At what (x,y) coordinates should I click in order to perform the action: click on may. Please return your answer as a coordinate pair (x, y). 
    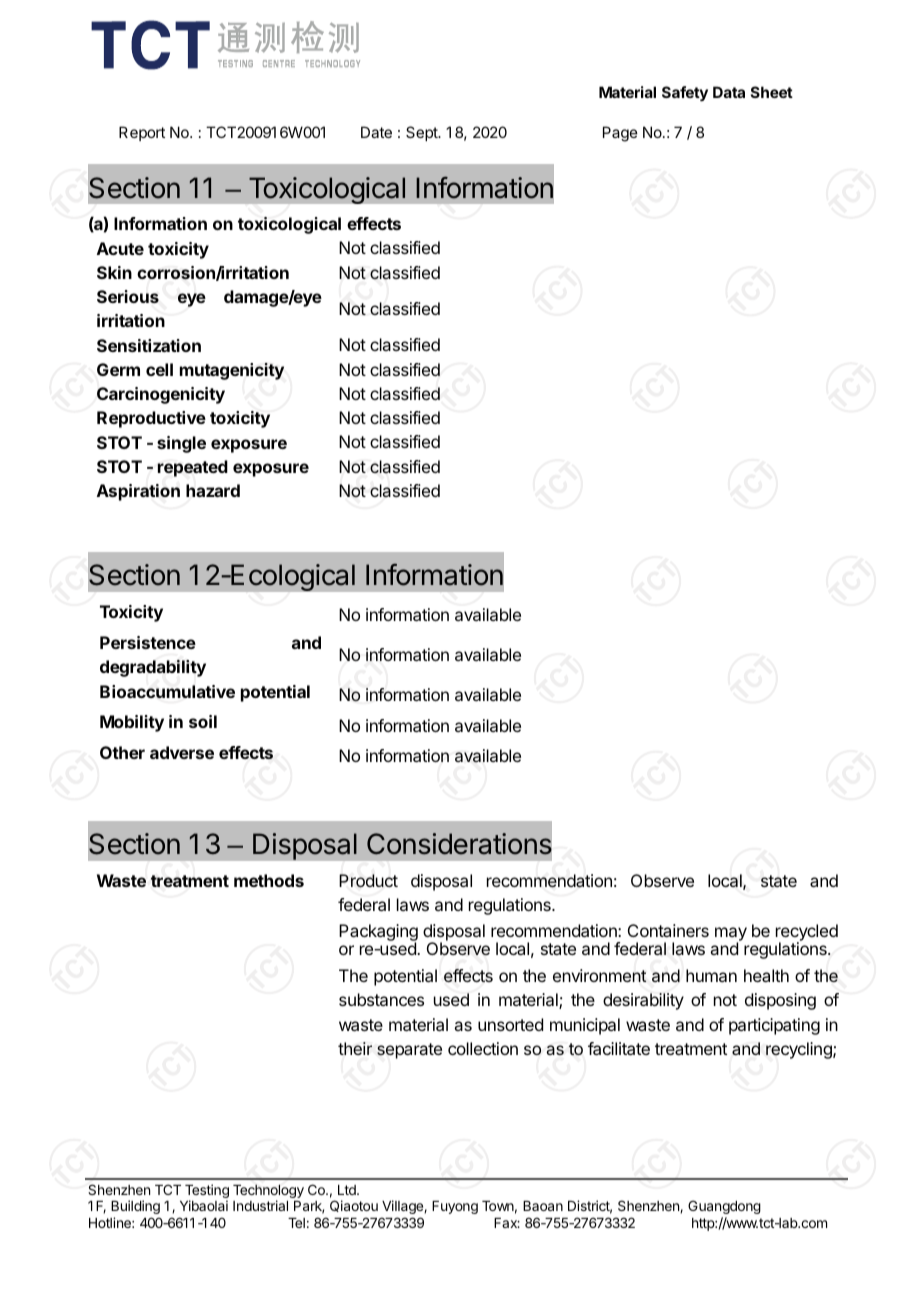
    Looking at the image, I should click on (731, 935).
